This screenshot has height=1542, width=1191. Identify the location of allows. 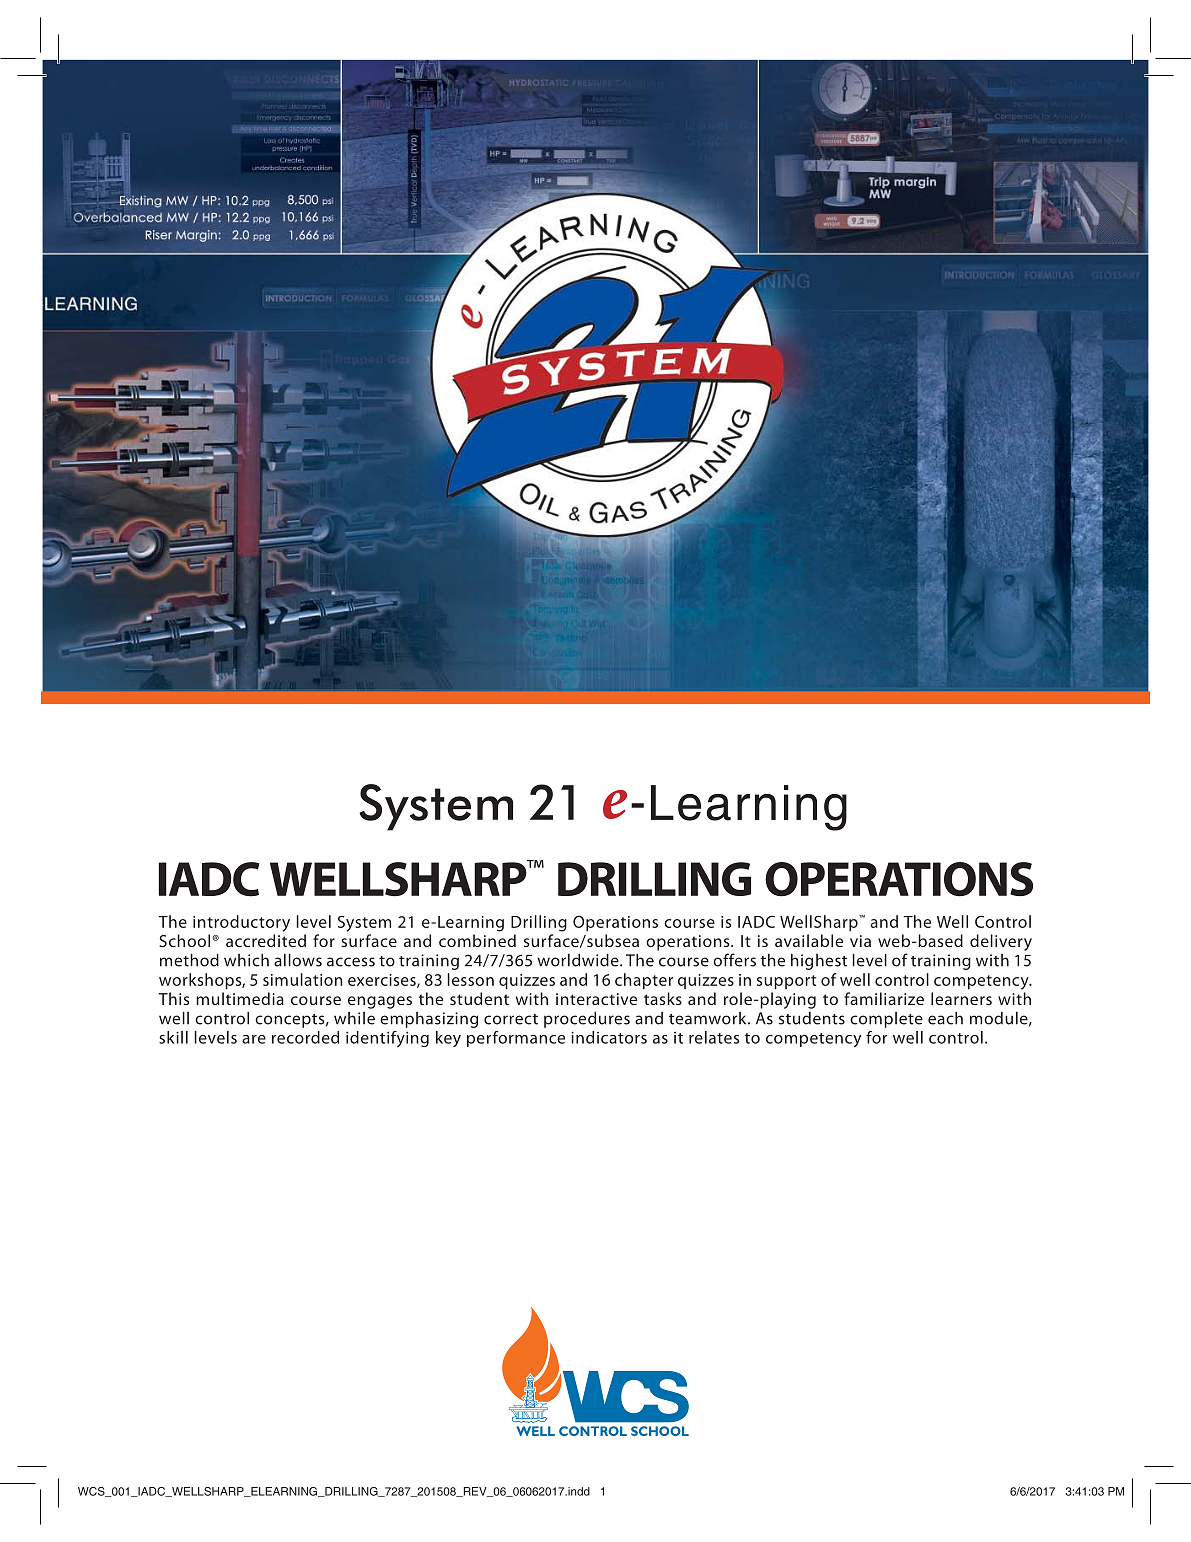
(298, 960).
